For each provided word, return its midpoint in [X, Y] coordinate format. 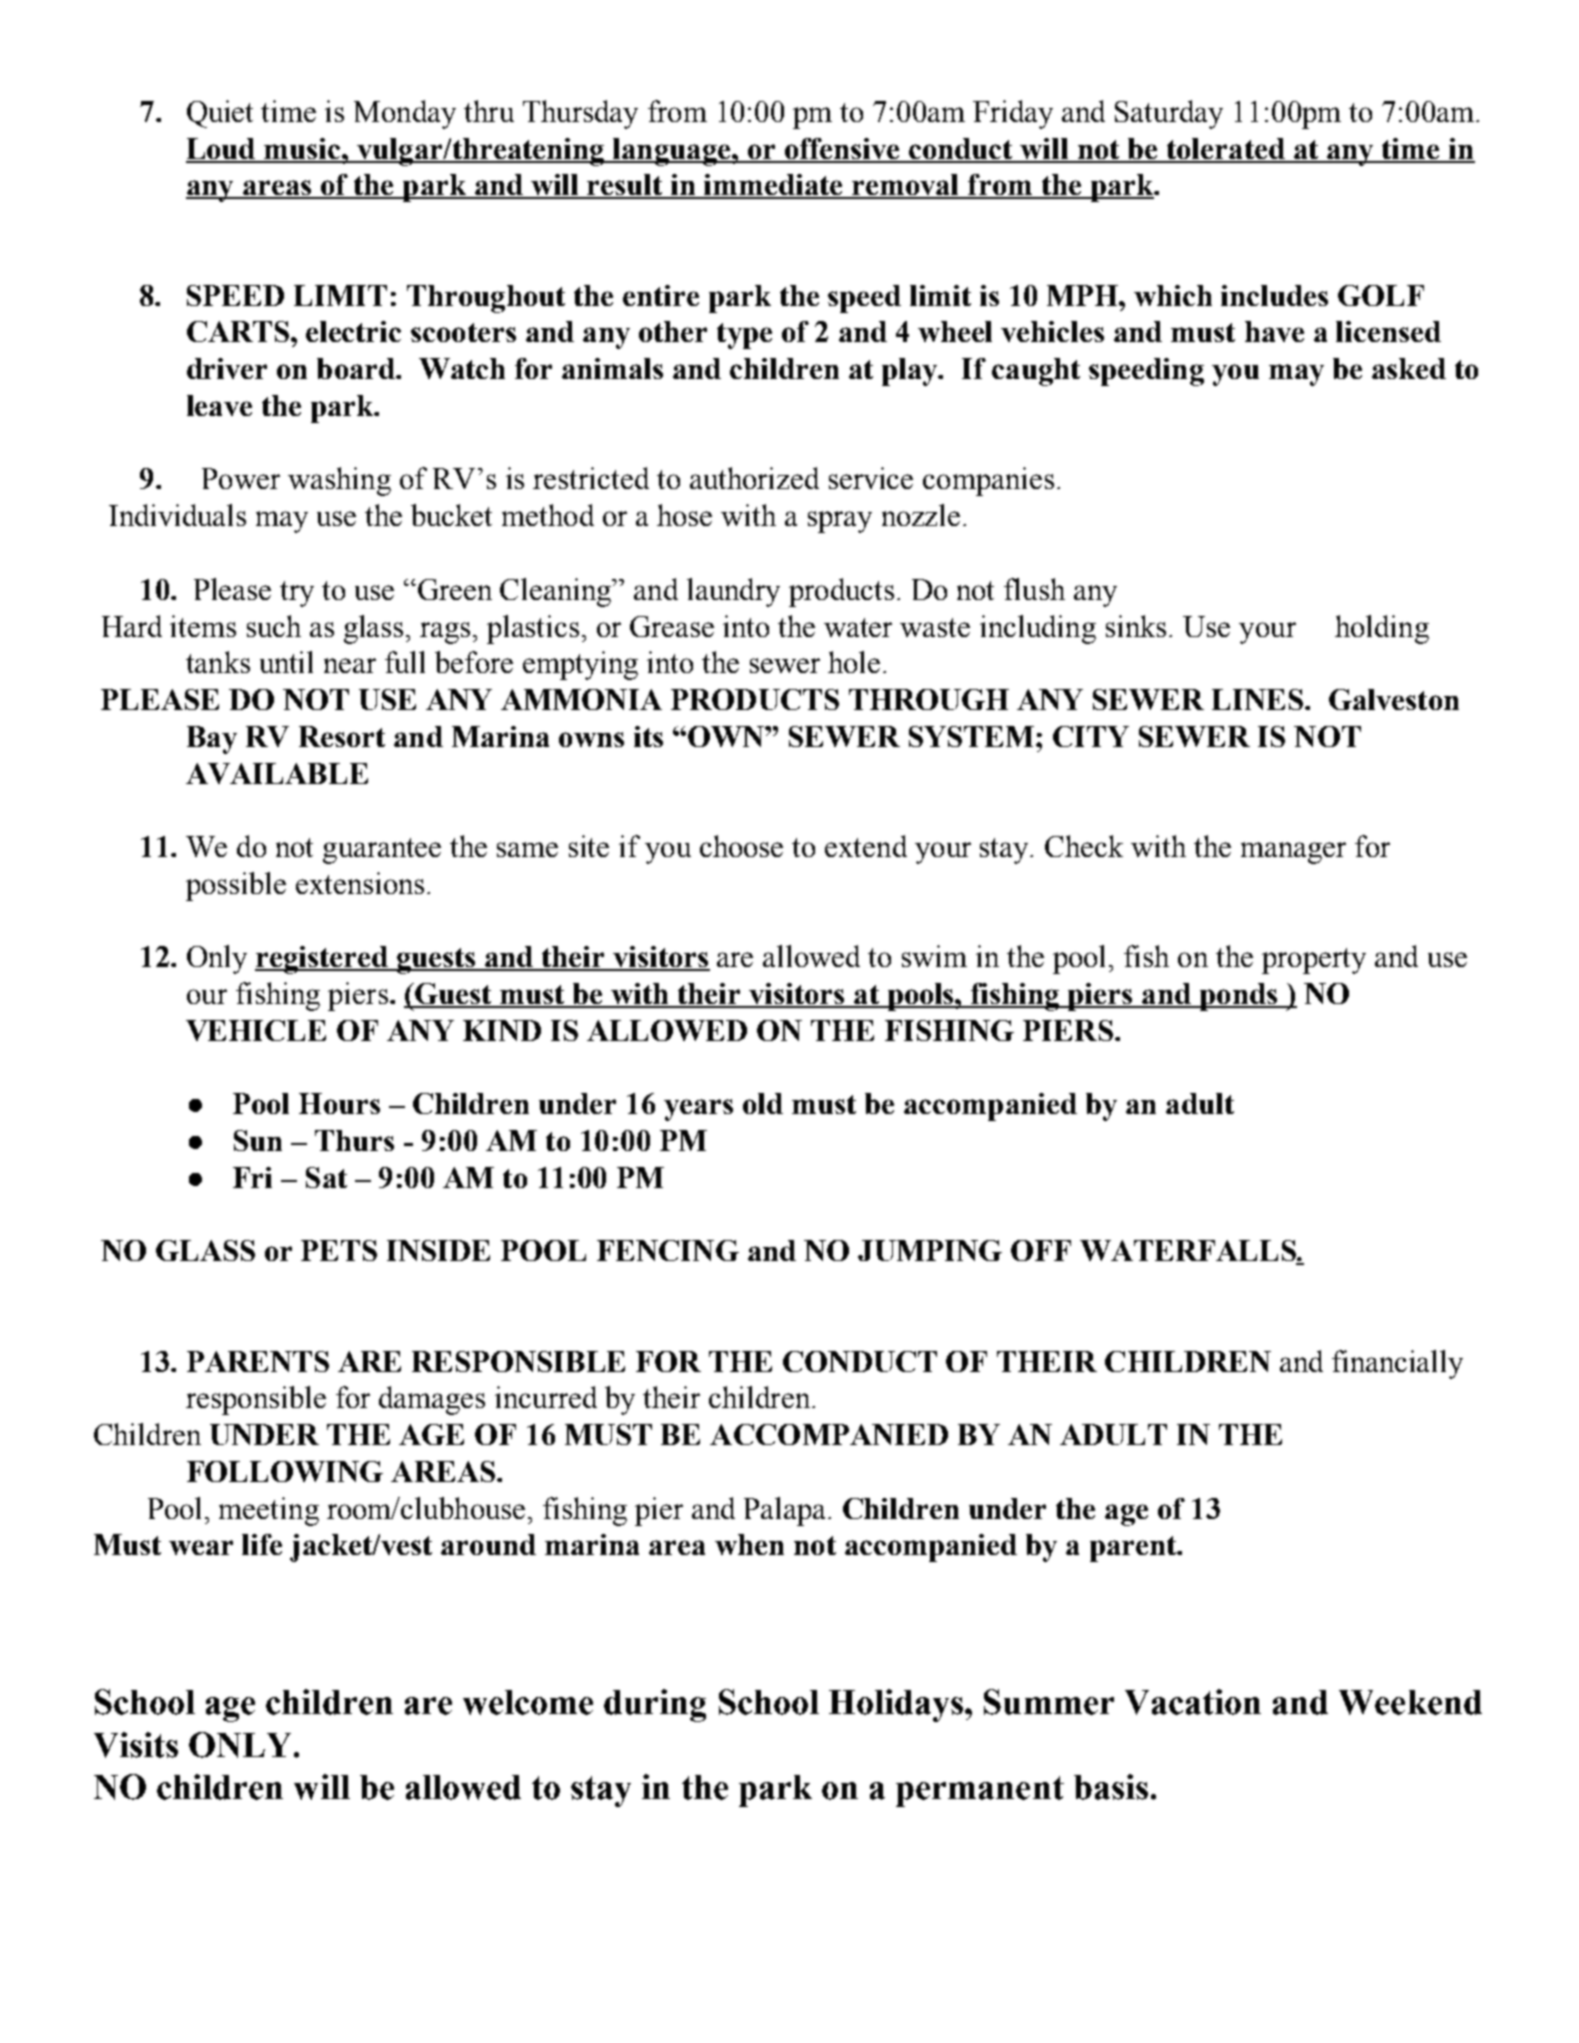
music [303, 150]
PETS [339, 1250]
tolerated [1225, 150]
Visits [136, 1745]
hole [854, 662]
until [286, 662]
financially [1397, 1364]
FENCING [668, 1250]
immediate [774, 186]
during [655, 1705]
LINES [1259, 699]
